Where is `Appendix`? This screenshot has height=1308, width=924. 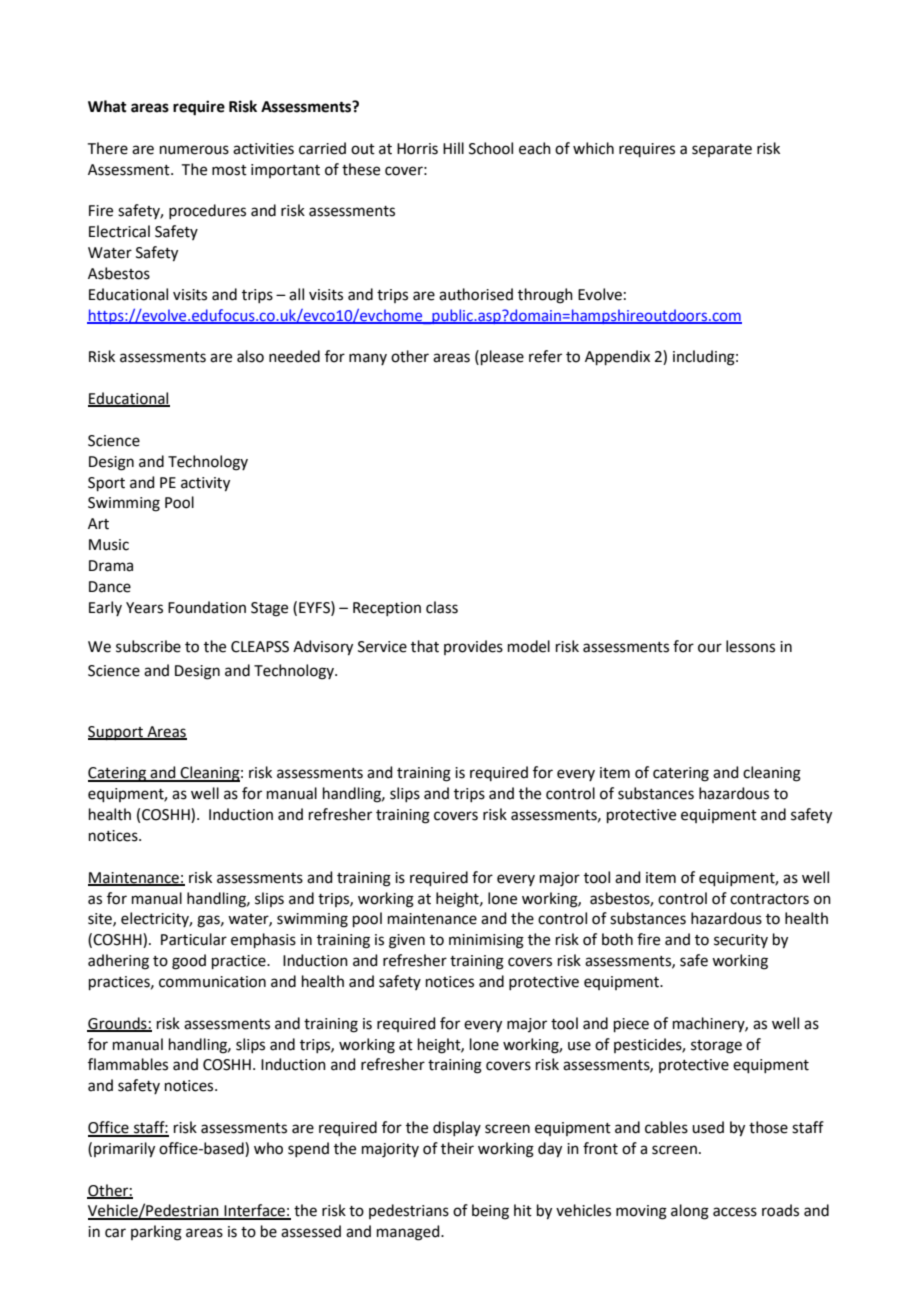 Appendix is located at coordinates (617, 357).
